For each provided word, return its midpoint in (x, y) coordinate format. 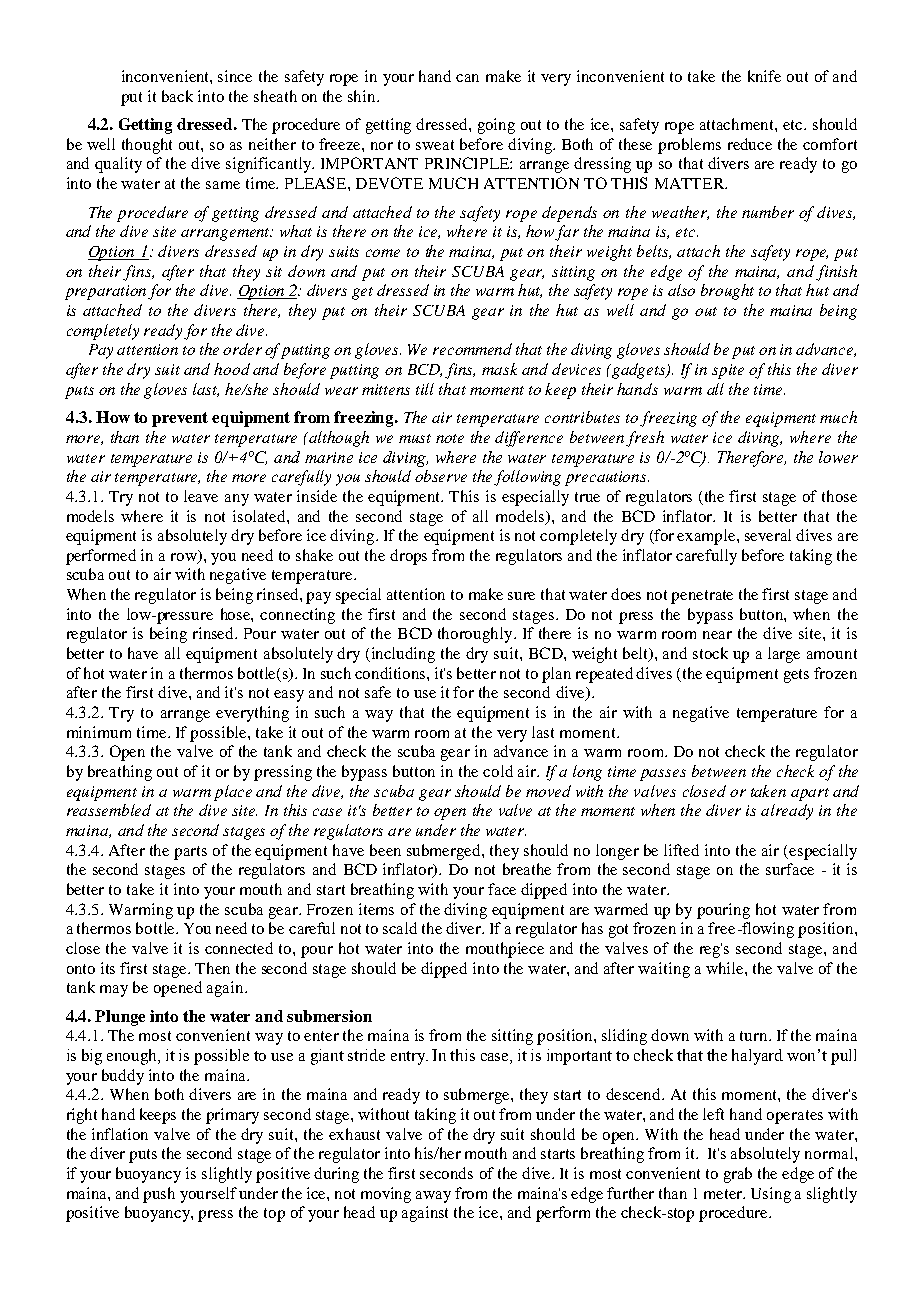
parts (190, 853)
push (159, 1195)
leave (201, 496)
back (177, 96)
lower (838, 457)
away (433, 1197)
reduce (750, 144)
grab (738, 1175)
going (496, 126)
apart (810, 794)
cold (498, 771)
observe (441, 476)
